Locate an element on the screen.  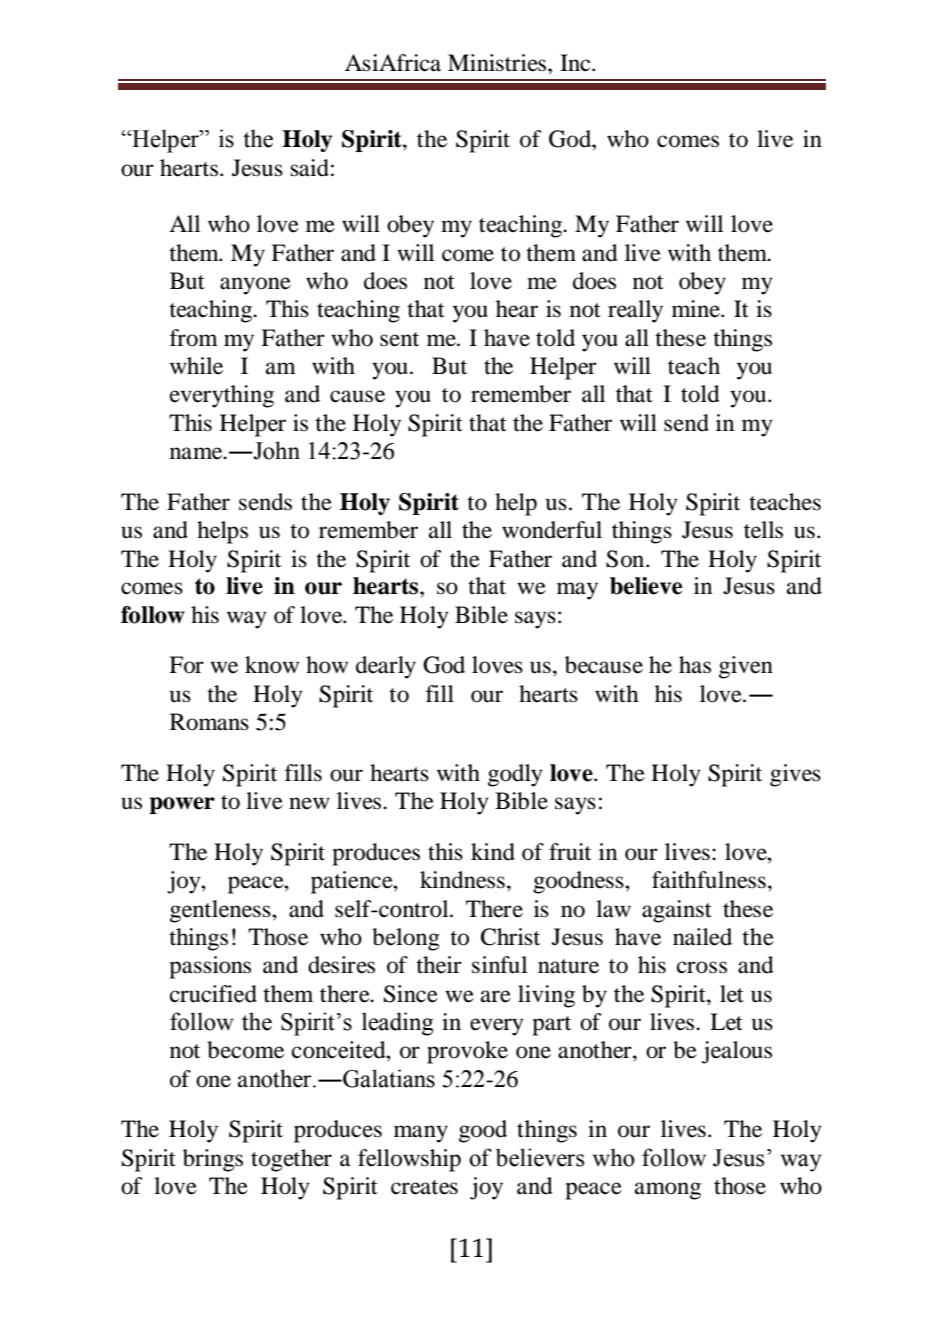
among is located at coordinates (668, 1191).
